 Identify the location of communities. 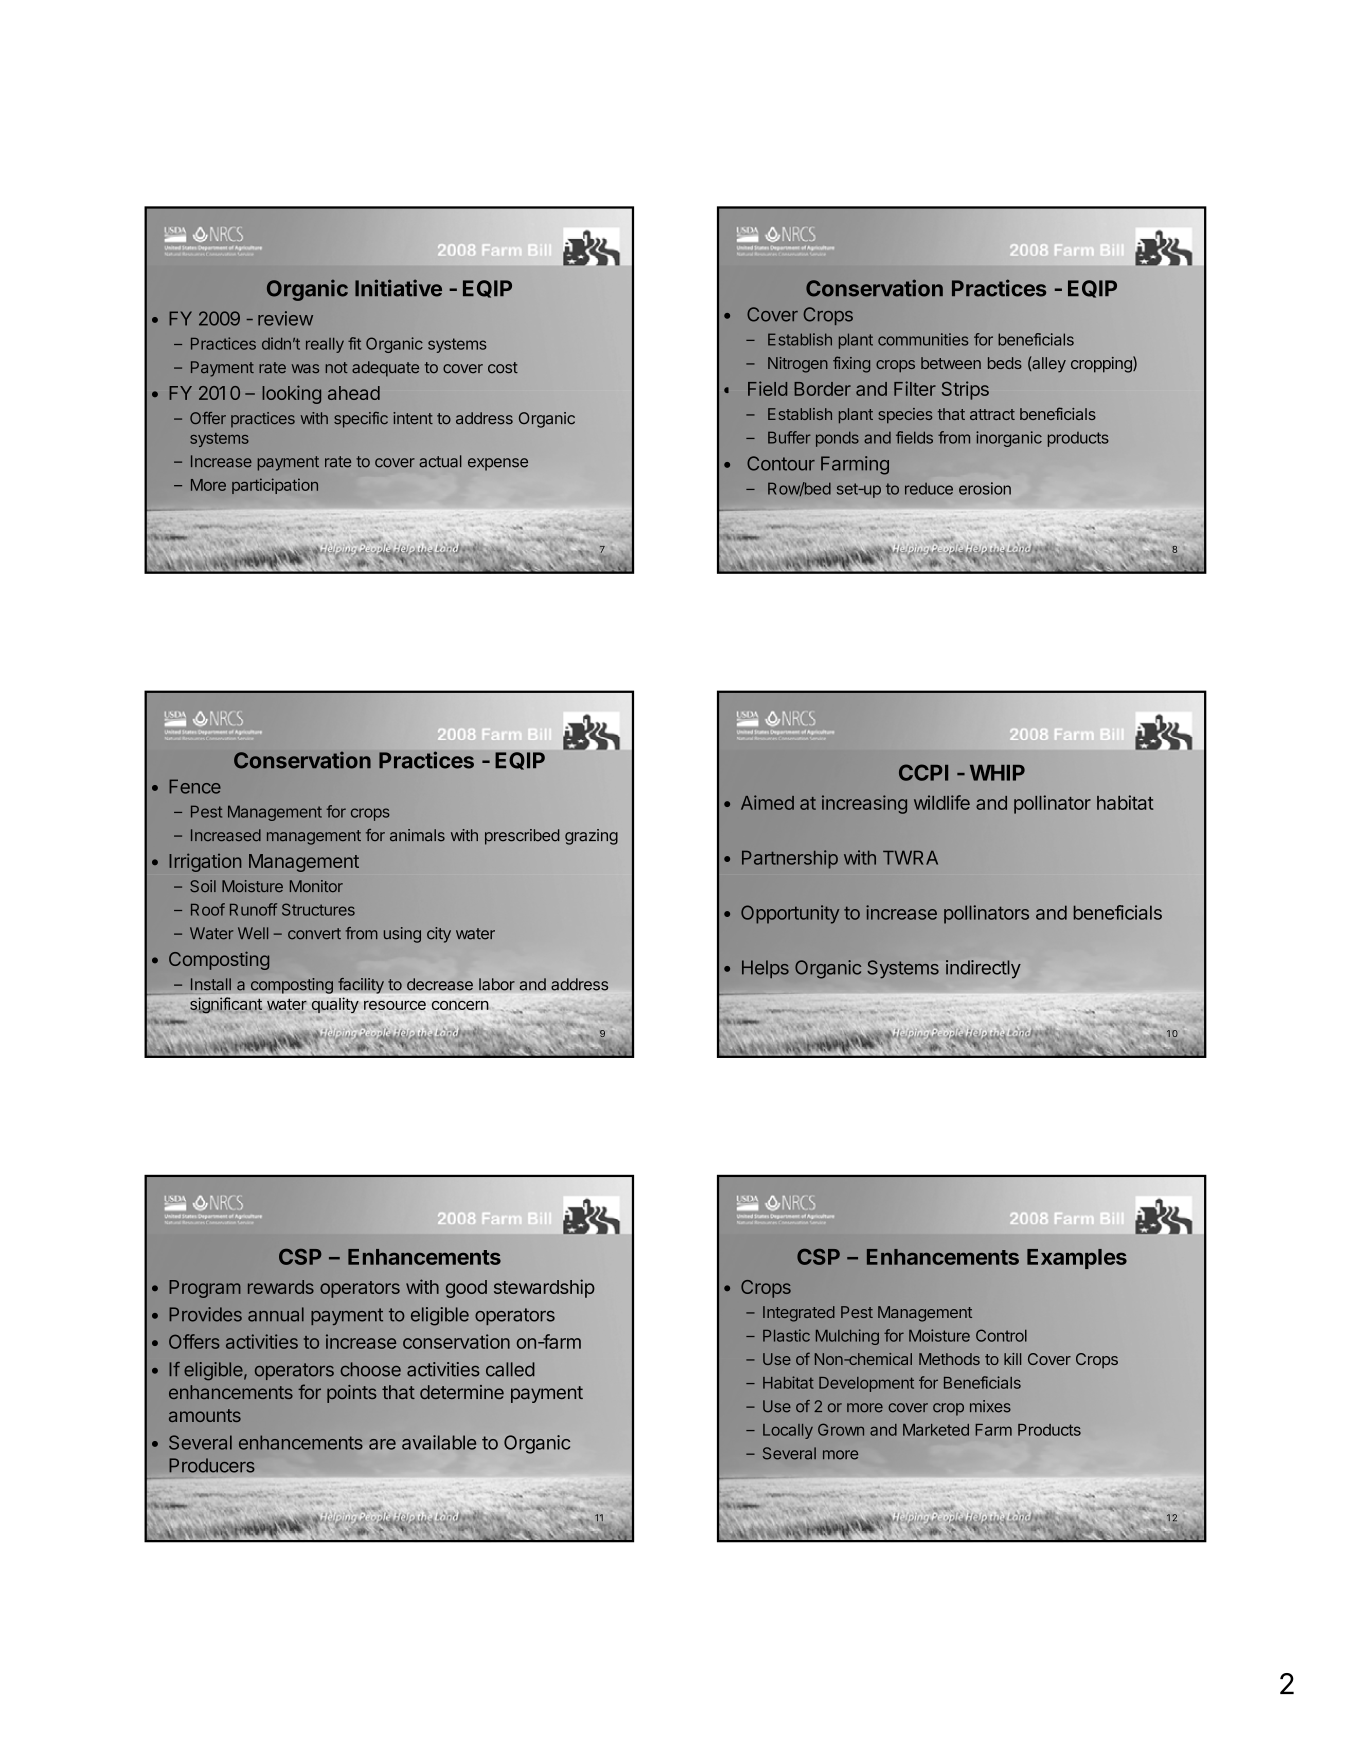
(923, 339).
